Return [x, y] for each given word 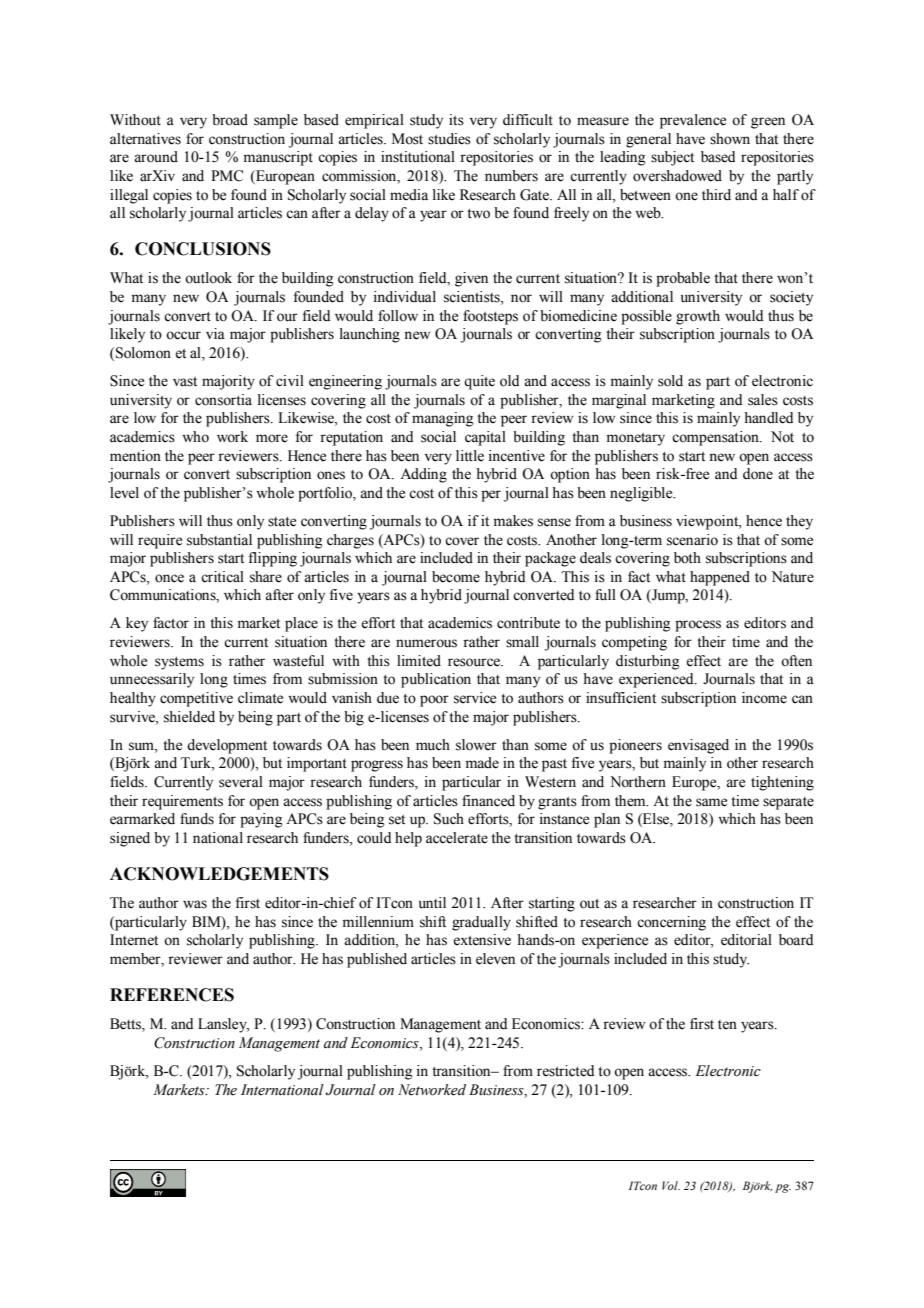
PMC [227, 176]
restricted [565, 1071]
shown [730, 139]
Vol [671, 1185]
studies [449, 139]
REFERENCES [172, 995]
